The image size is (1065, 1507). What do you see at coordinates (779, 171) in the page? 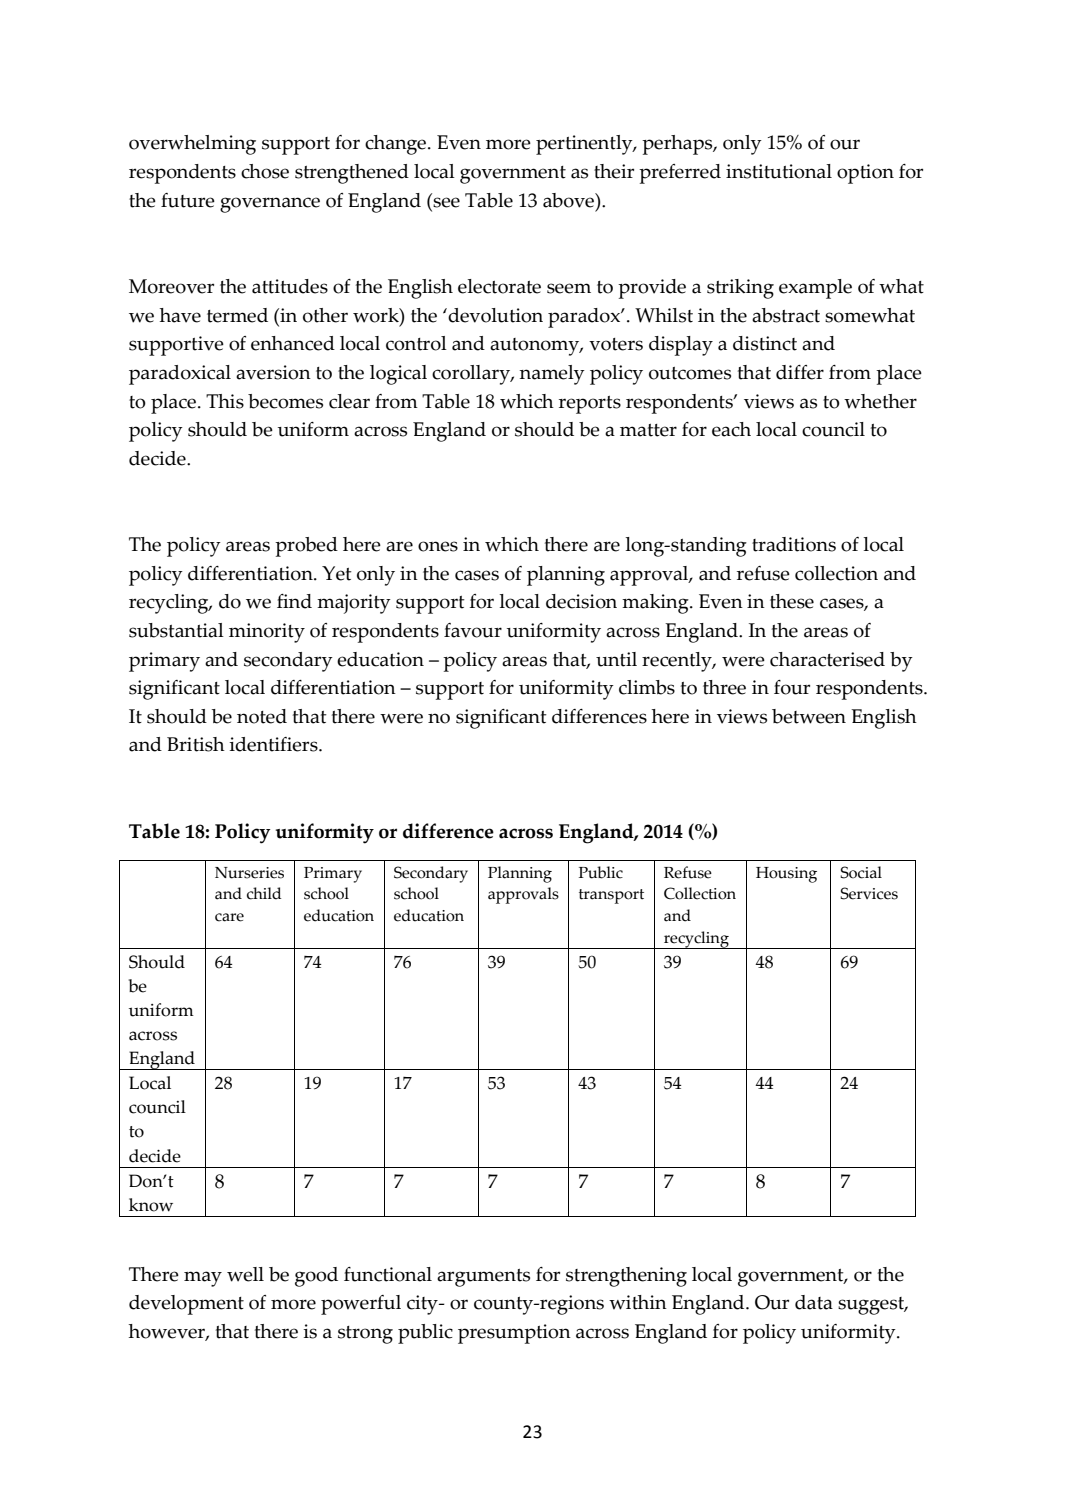
I see `institutional` at bounding box center [779, 171].
